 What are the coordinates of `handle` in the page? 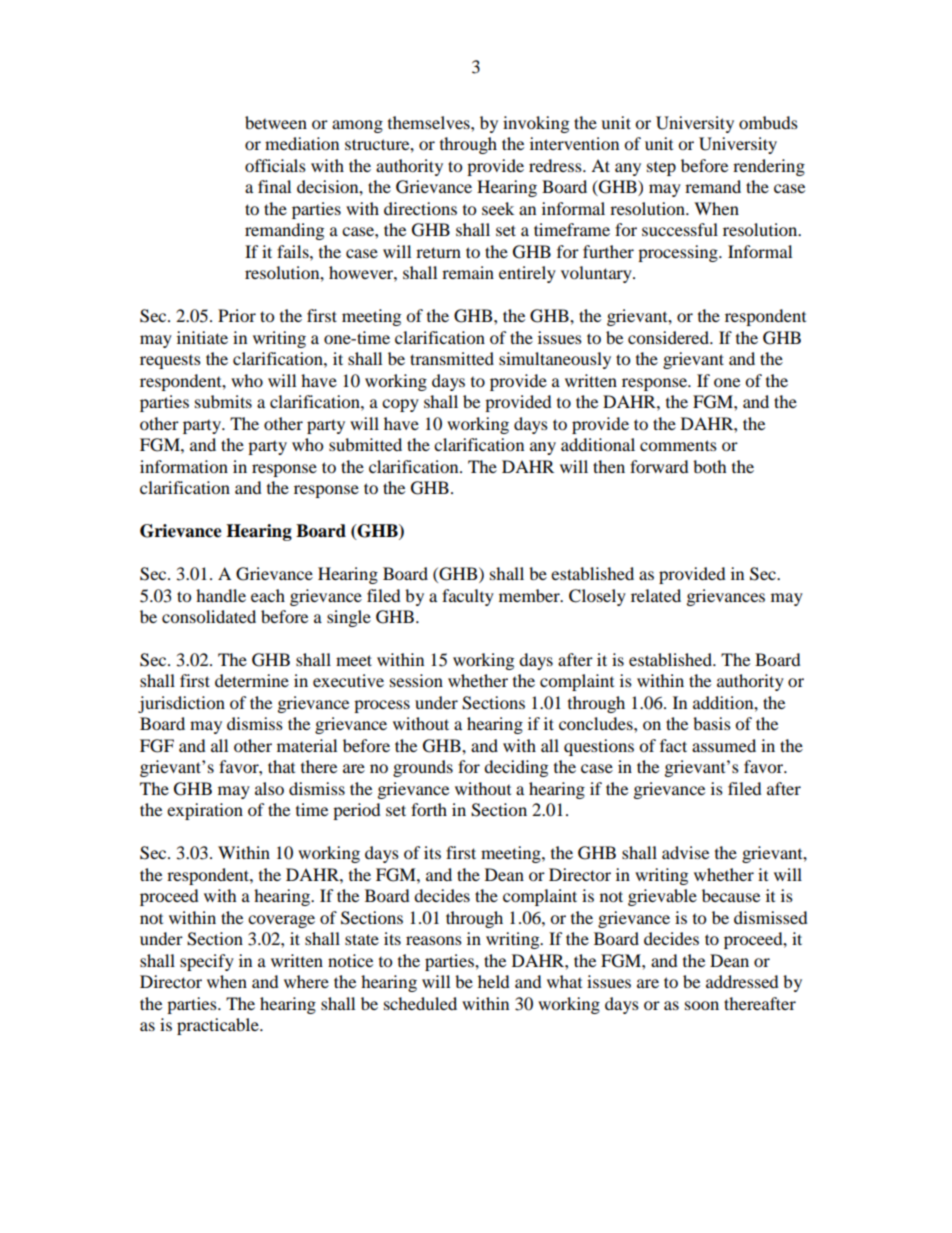 It's located at (221, 595).
